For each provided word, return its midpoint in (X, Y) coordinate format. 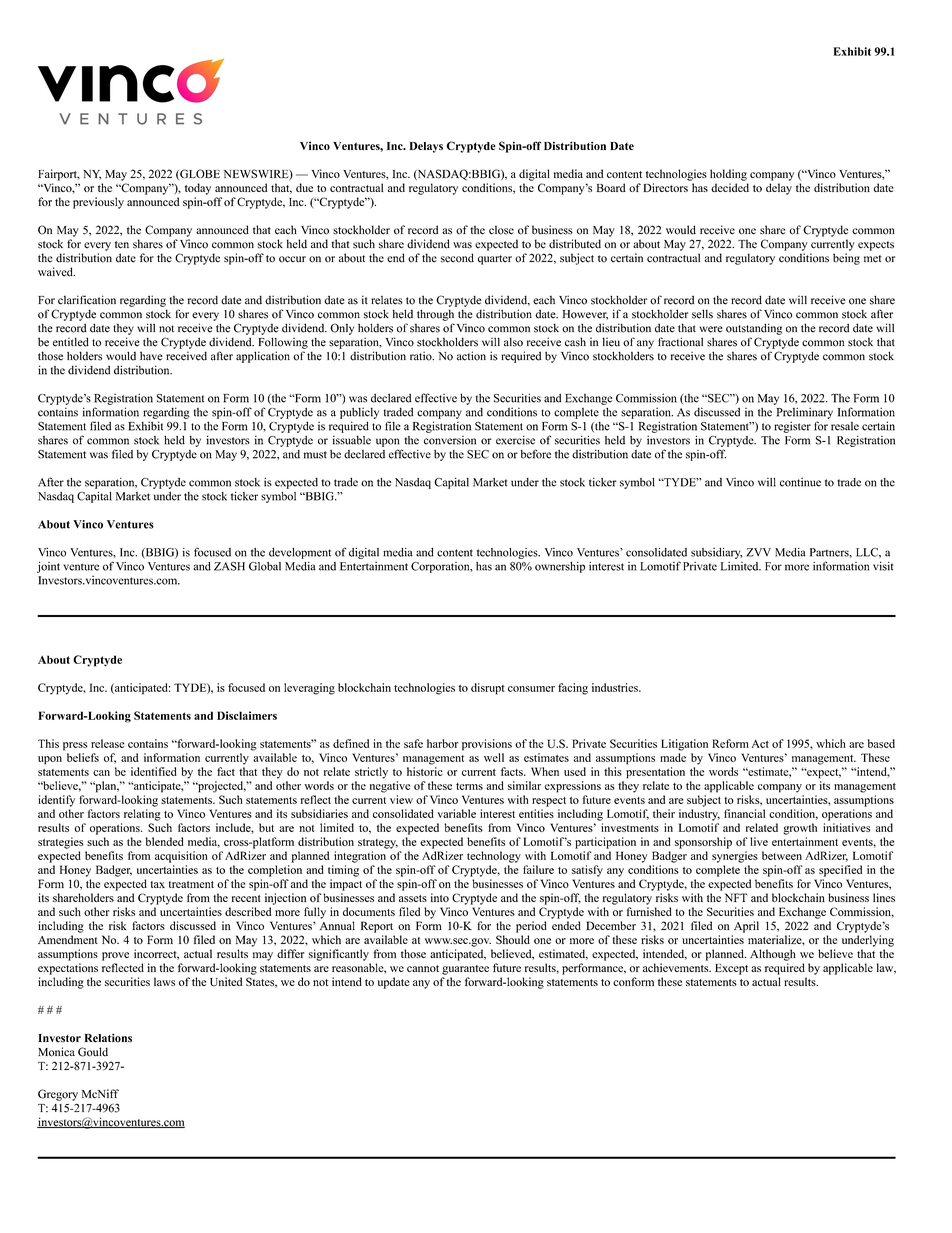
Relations (108, 1038)
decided (730, 187)
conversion (450, 440)
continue (800, 482)
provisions (487, 745)
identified (154, 771)
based (881, 743)
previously (98, 203)
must (315, 455)
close (501, 230)
